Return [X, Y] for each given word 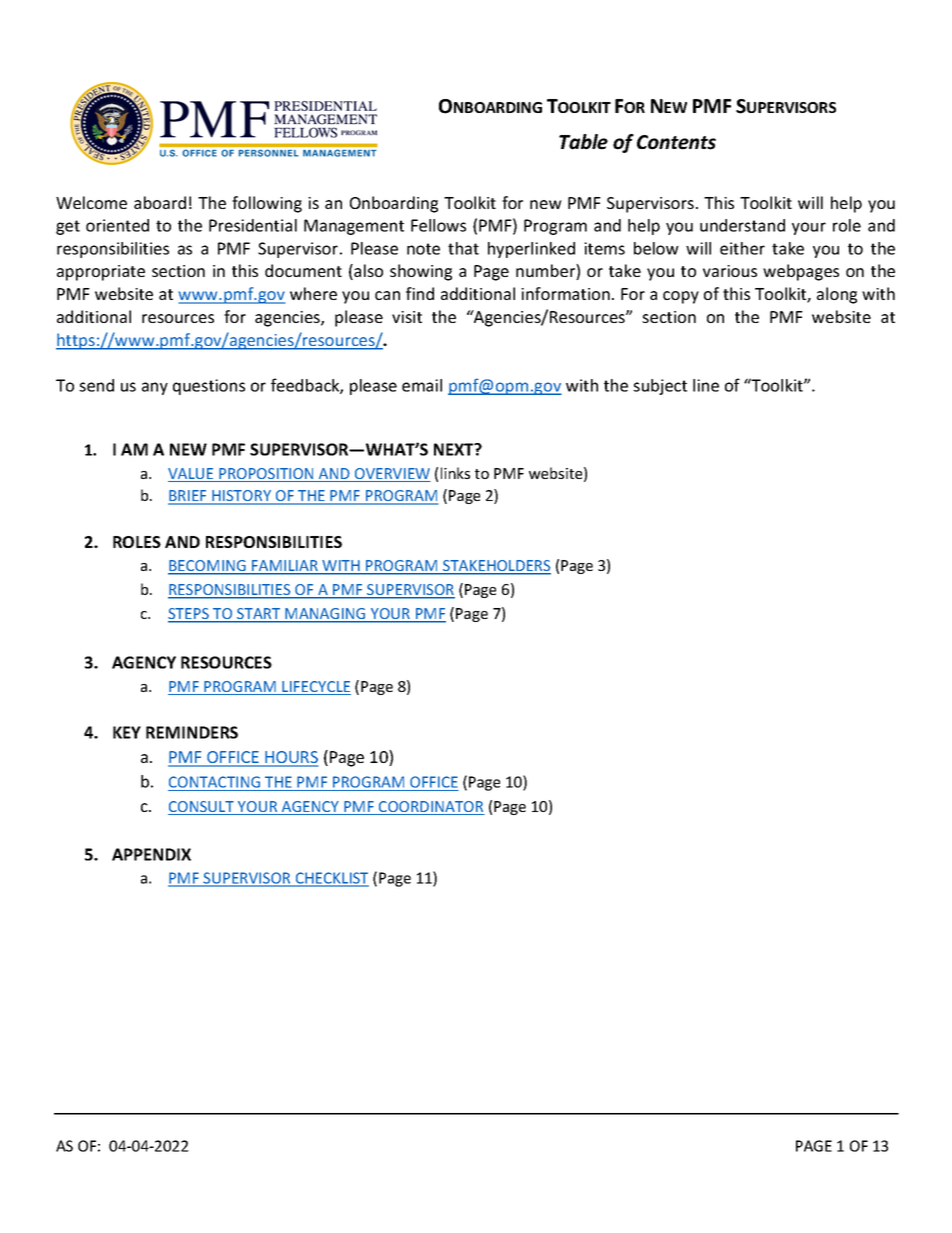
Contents [676, 142]
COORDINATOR [431, 808]
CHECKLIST [331, 879]
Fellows [438, 225]
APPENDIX [151, 854]
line [706, 385]
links [455, 473]
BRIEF [188, 497]
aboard [160, 202]
